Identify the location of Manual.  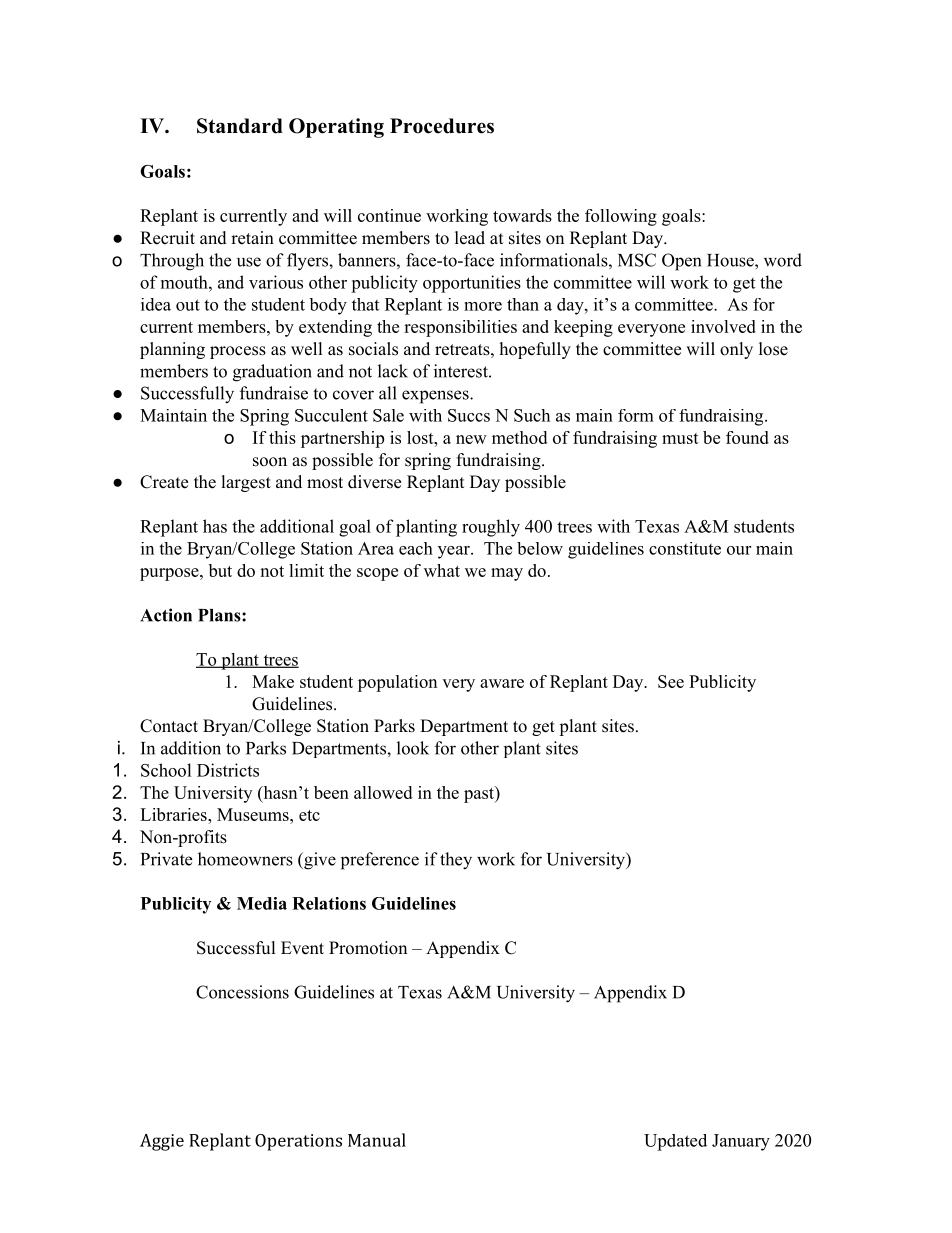
(377, 1140).
